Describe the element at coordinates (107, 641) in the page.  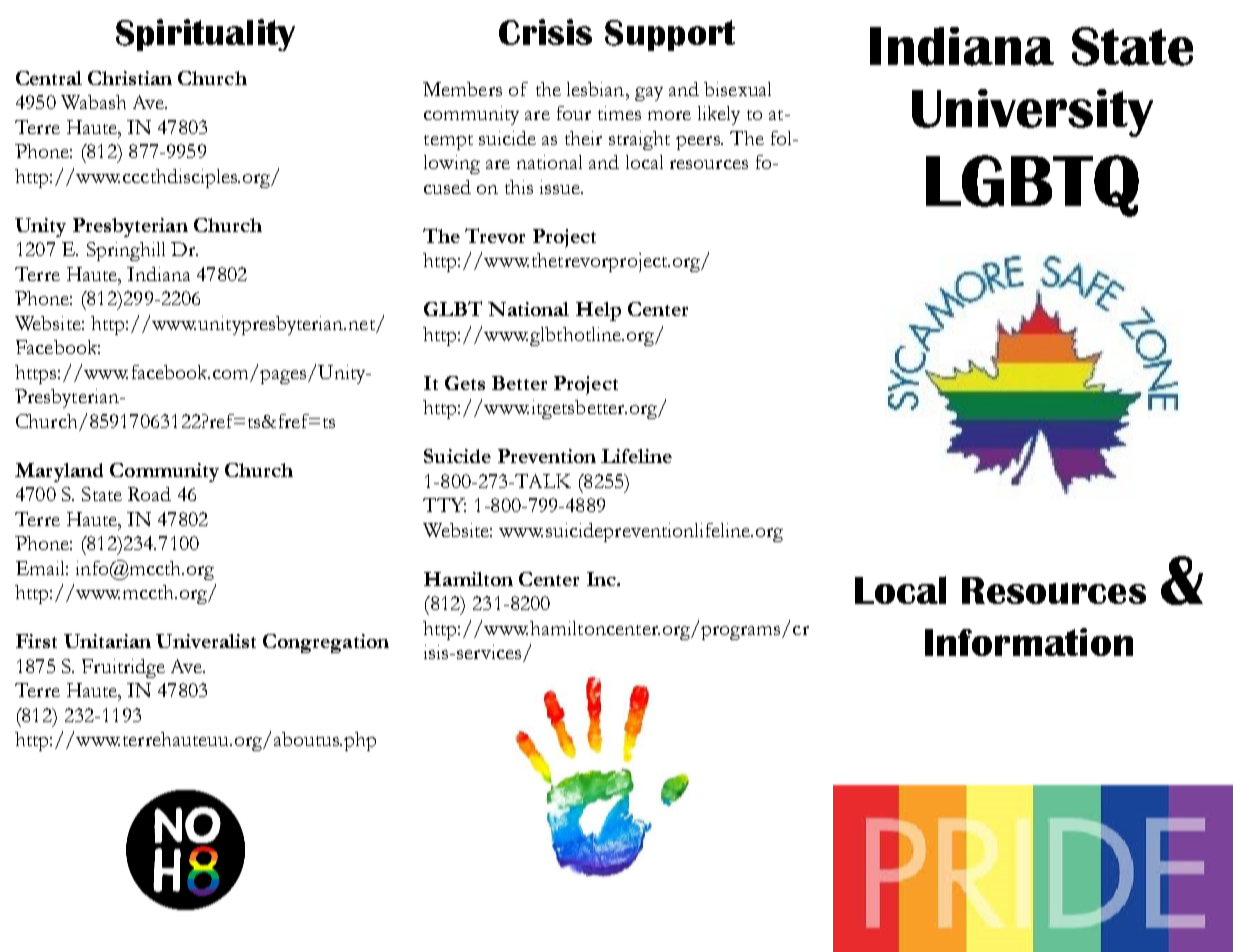
I see `Unitarian` at that location.
